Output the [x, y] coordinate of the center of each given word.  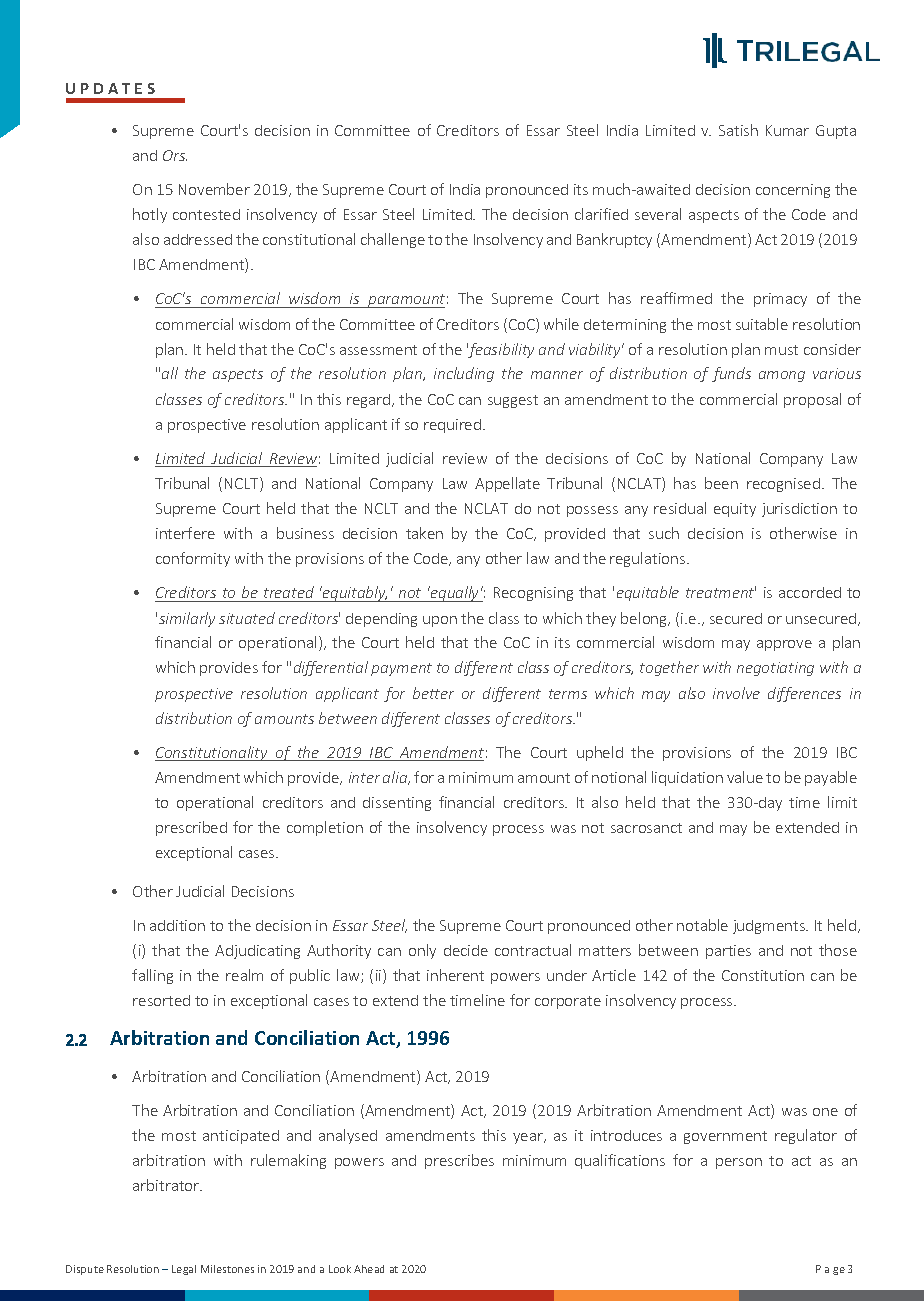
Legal [184, 1270]
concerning [793, 191]
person [739, 1163]
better [433, 693]
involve [736, 693]
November [214, 189]
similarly [187, 619]
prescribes [459, 1161]
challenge [393, 240]
